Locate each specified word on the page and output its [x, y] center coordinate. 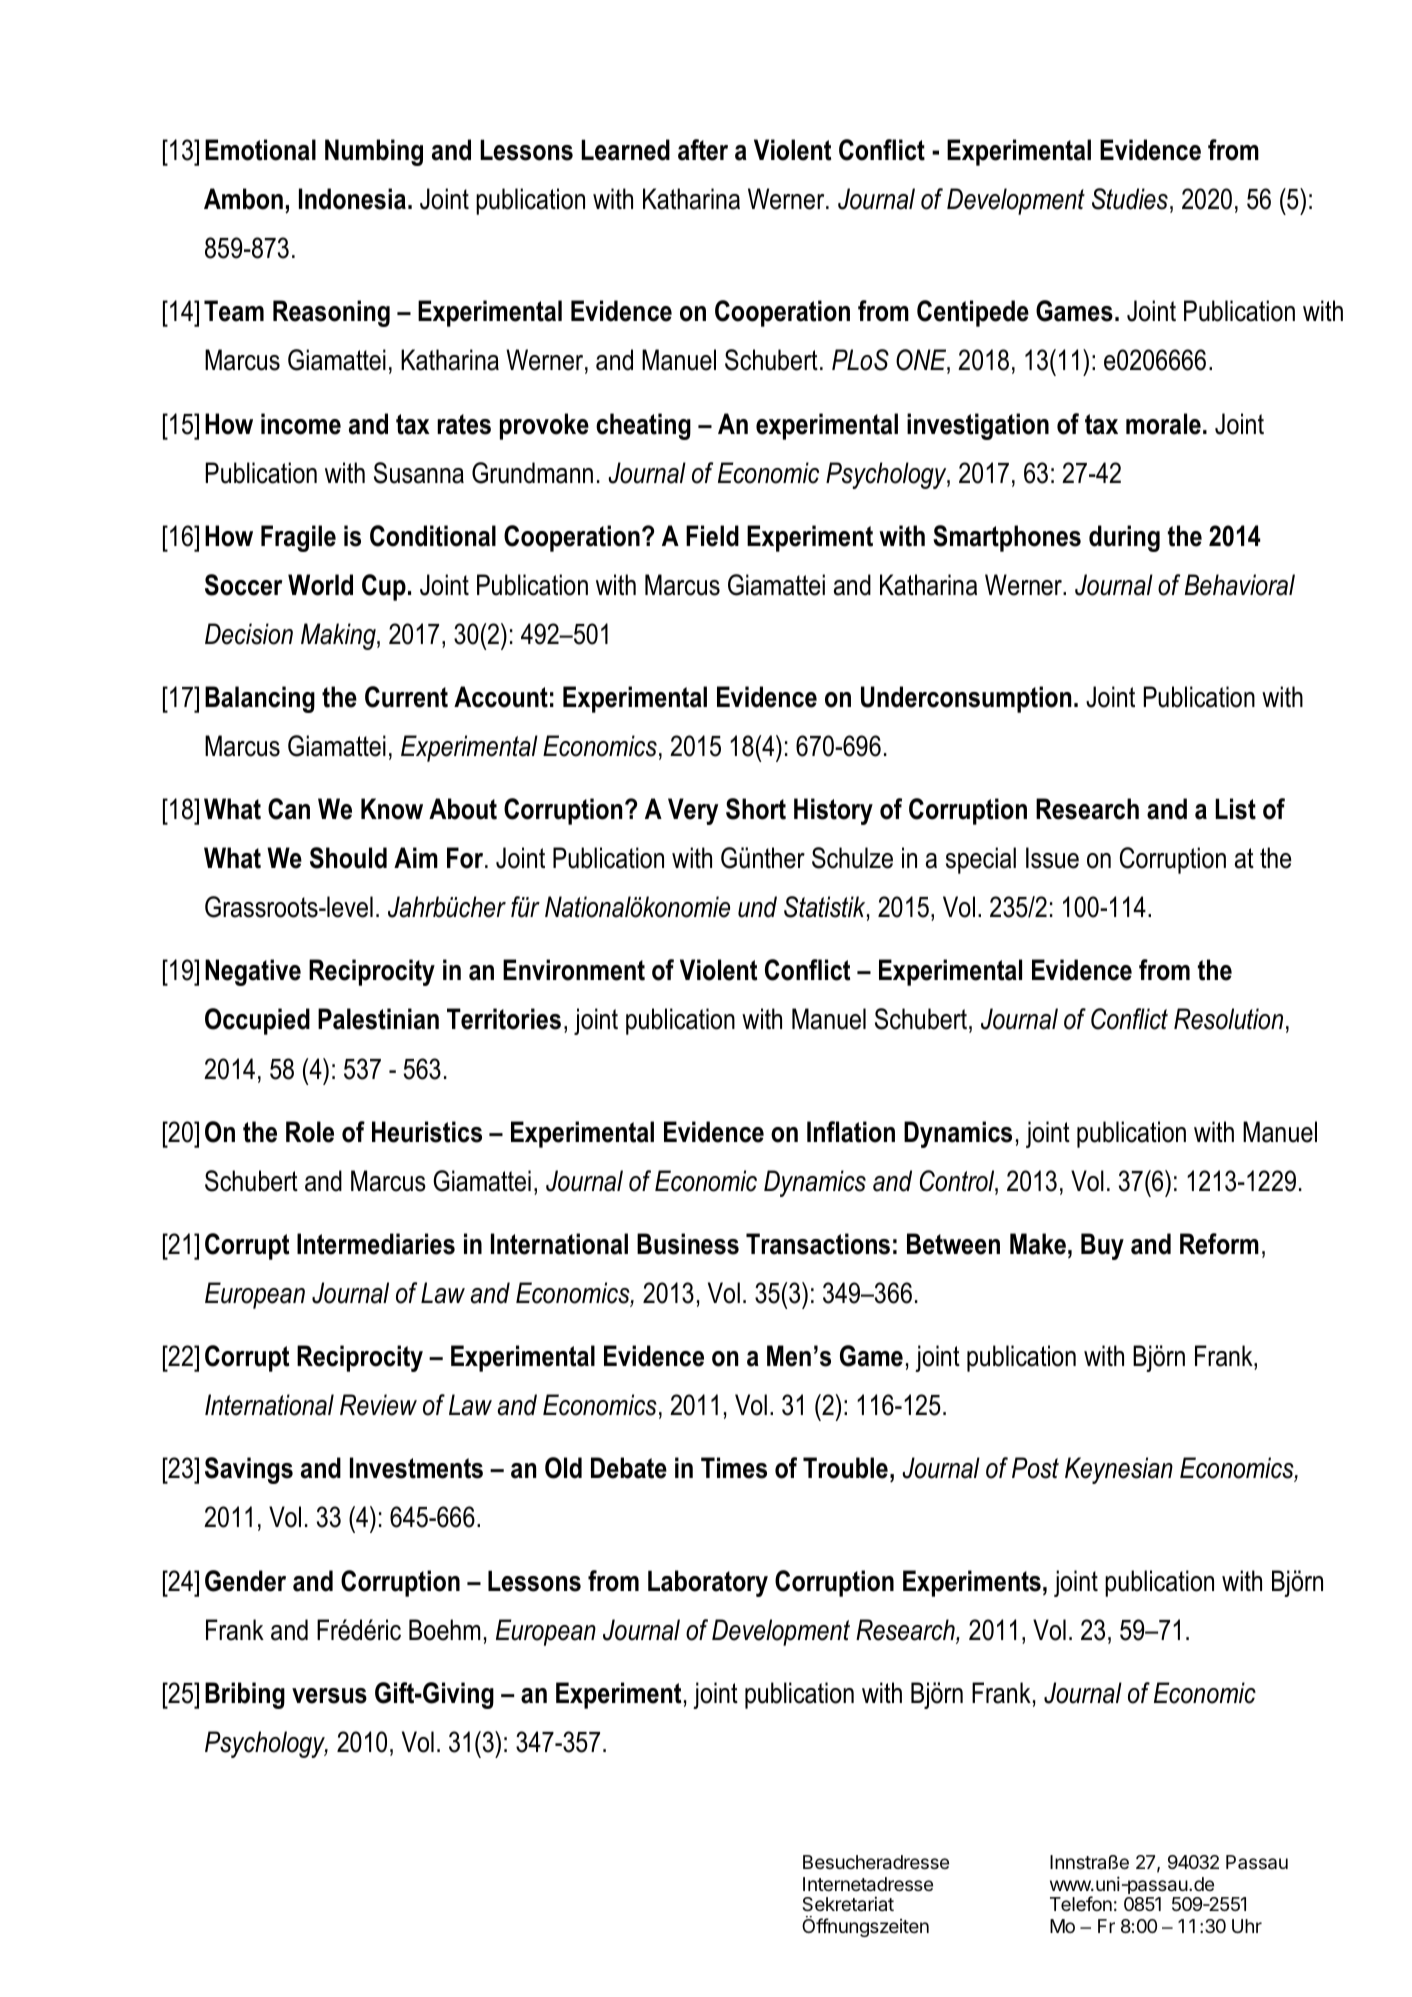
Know [392, 809]
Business [688, 1244]
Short [756, 809]
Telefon [1081, 1903]
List [1235, 809]
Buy [1102, 1246]
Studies [1130, 199]
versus [329, 1696]
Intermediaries [376, 1244]
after [703, 150]
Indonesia [352, 199]
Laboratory [708, 1583]
